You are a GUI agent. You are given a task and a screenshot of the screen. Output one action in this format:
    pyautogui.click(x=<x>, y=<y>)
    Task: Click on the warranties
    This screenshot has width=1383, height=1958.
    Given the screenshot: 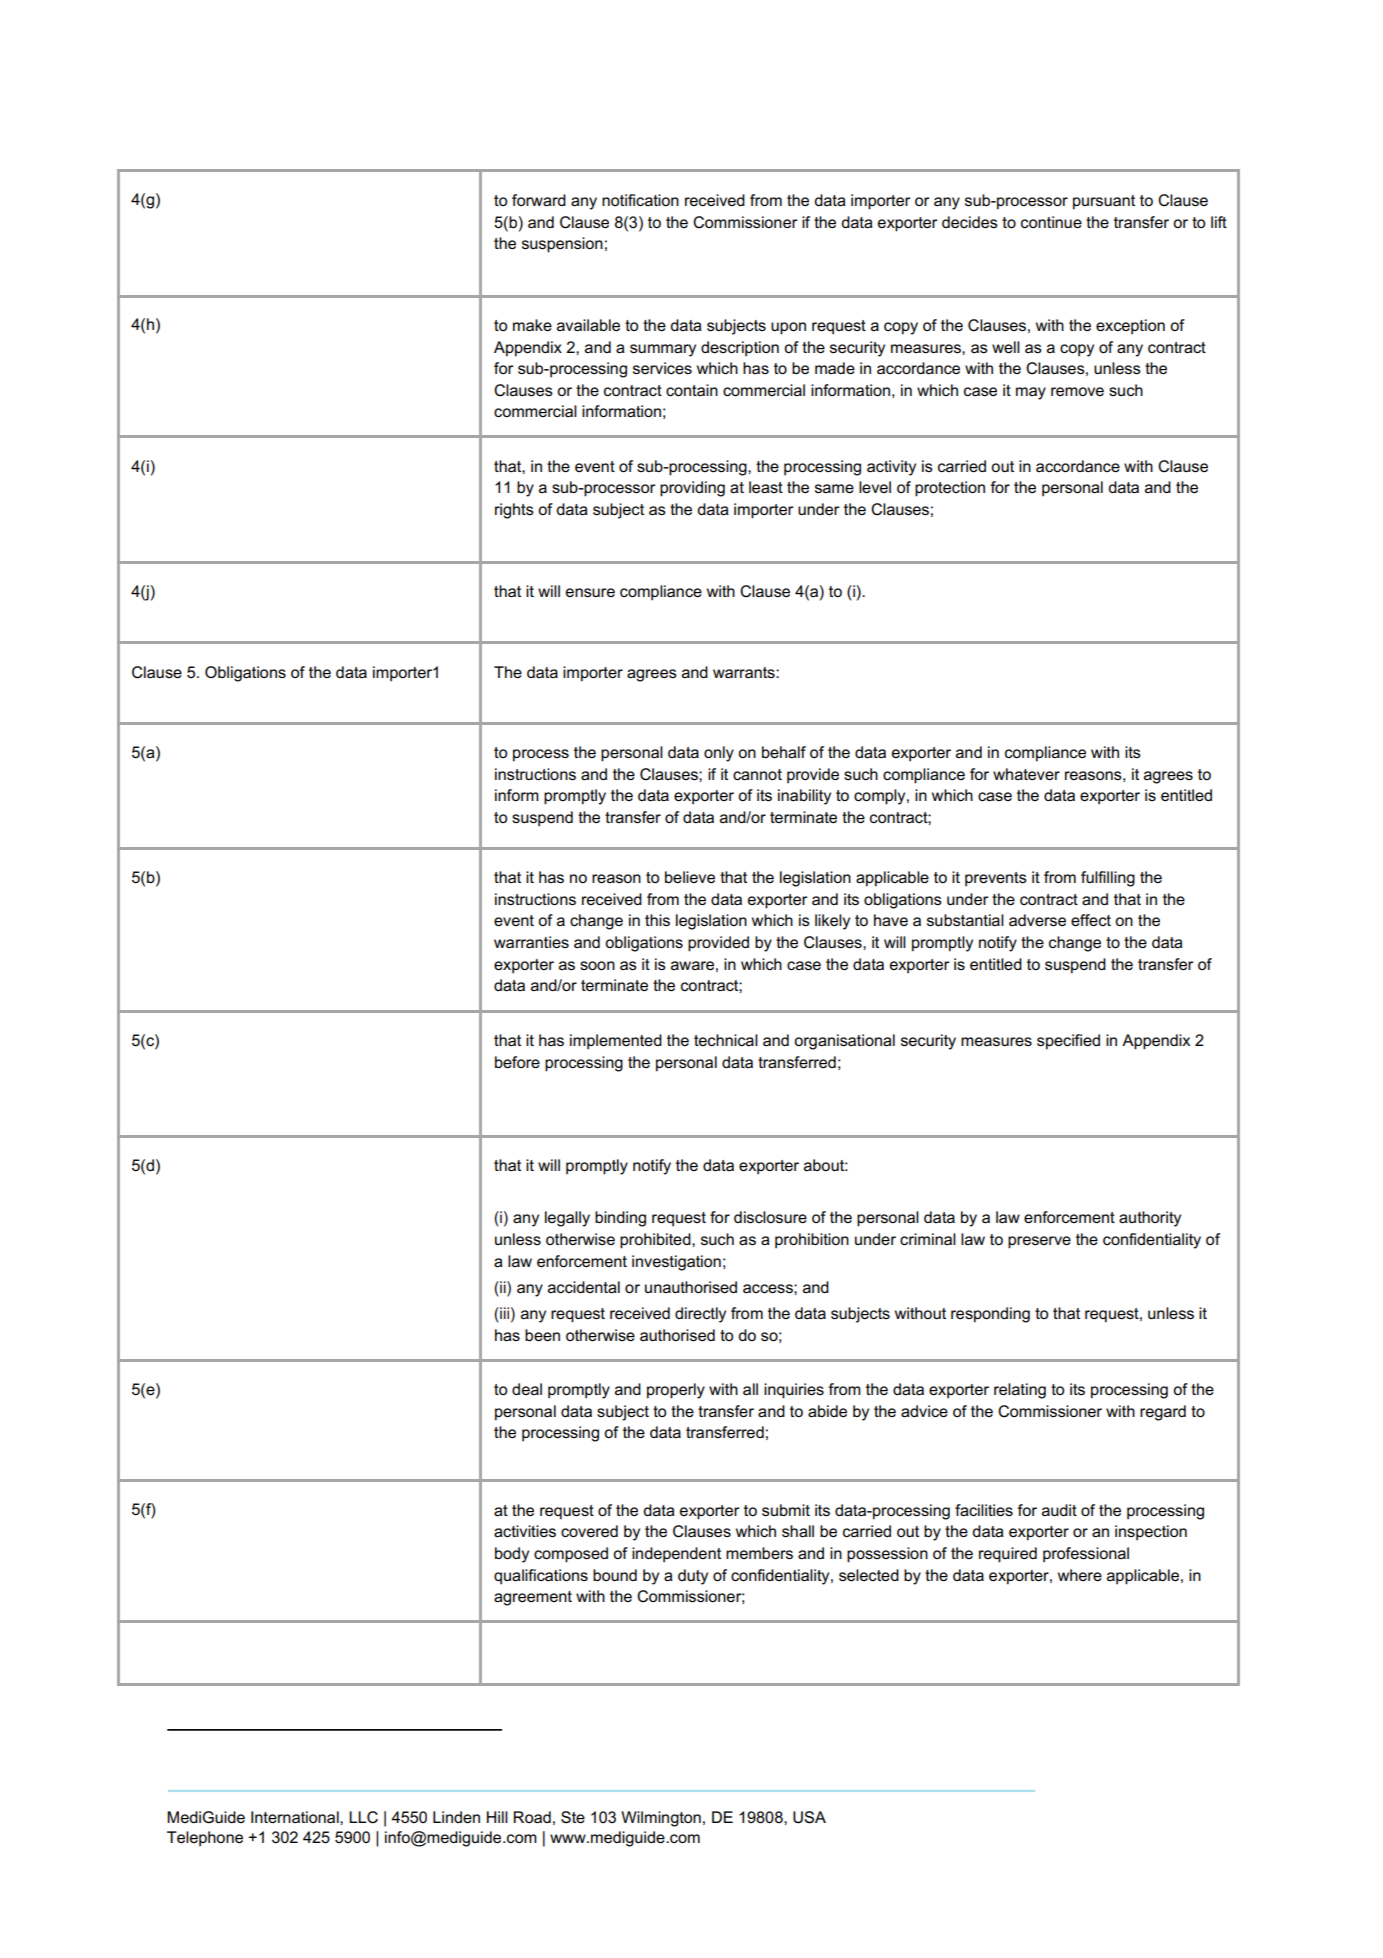 What is the action you would take?
    pyautogui.click(x=531, y=942)
